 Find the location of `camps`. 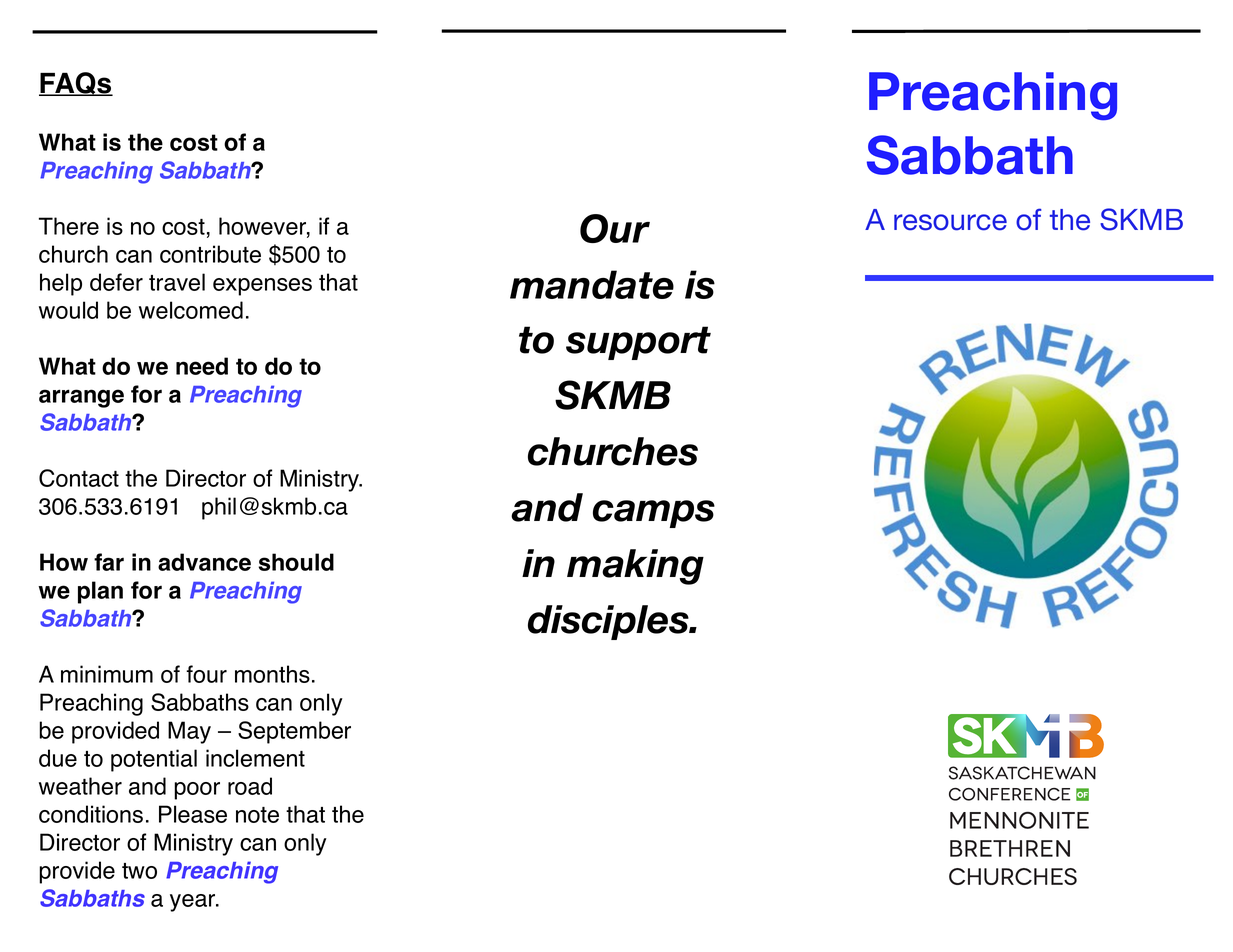

camps is located at coordinates (654, 514).
